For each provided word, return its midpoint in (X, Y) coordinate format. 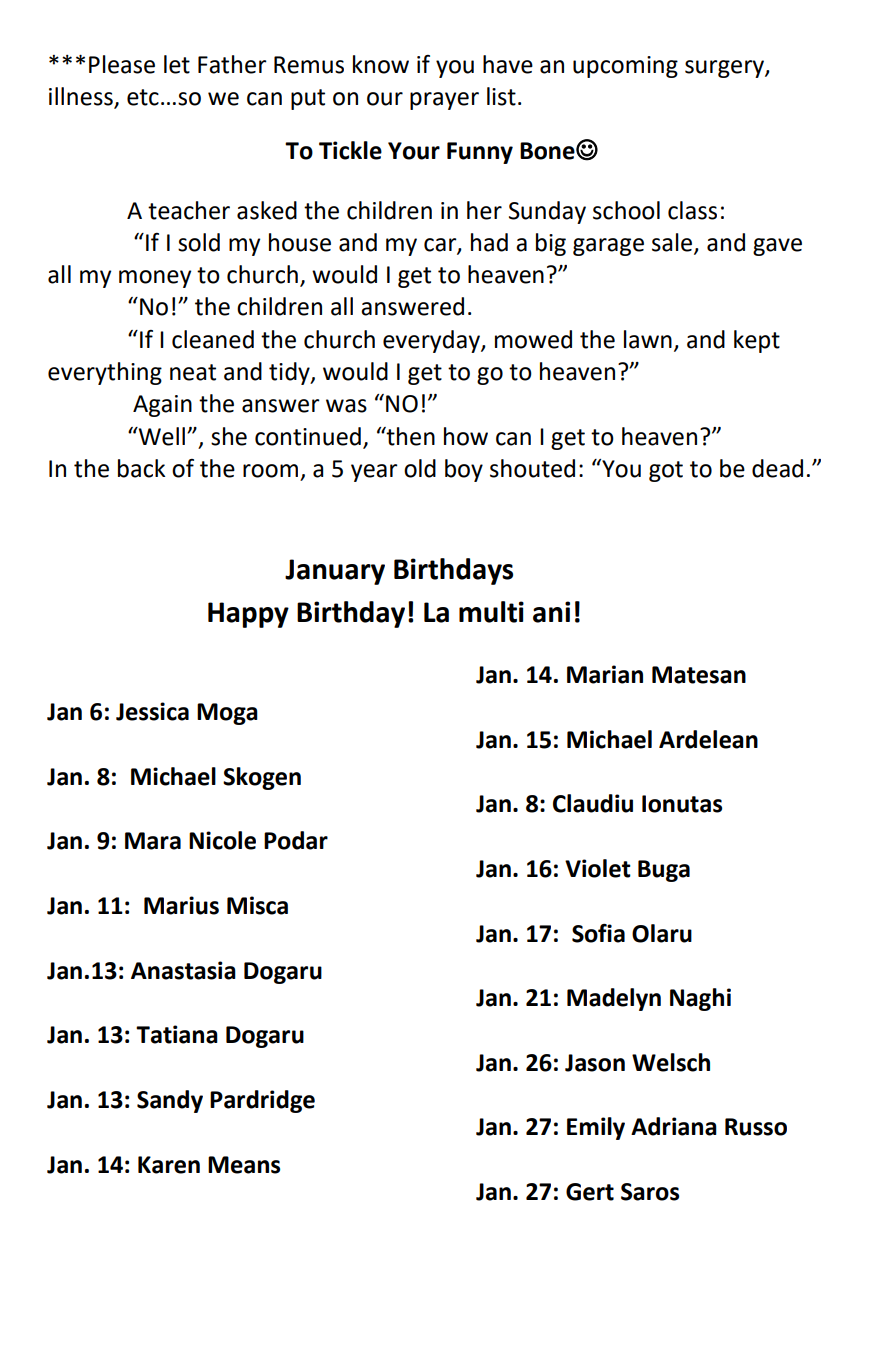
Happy (248, 615)
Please (122, 64)
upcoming (625, 67)
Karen (169, 1165)
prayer (444, 101)
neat (193, 372)
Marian (605, 674)
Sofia (598, 933)
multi (491, 612)
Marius (181, 905)
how (466, 436)
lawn (648, 339)
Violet (598, 868)
